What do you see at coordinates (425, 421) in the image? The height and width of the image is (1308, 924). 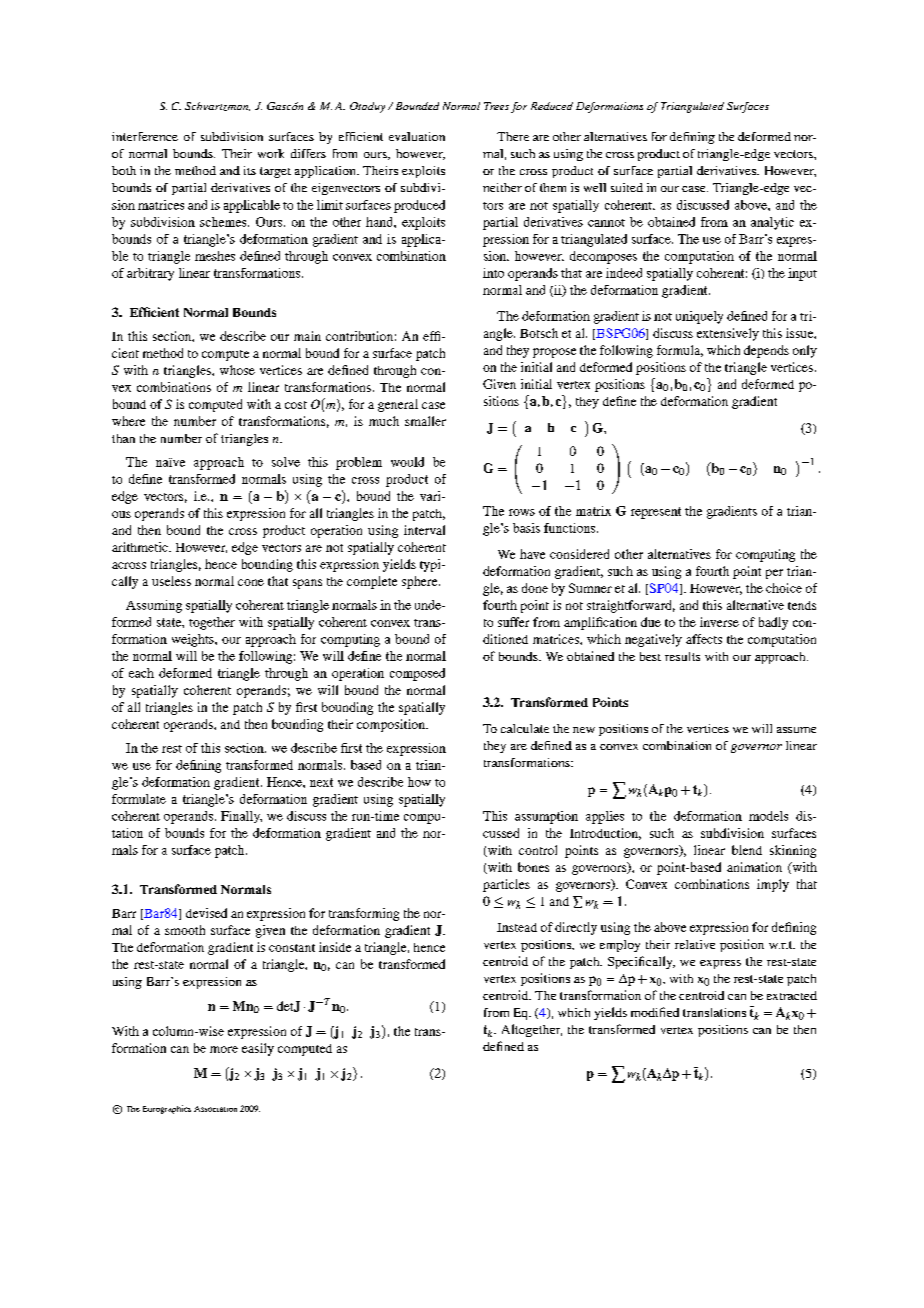 I see `smaller` at bounding box center [425, 421].
